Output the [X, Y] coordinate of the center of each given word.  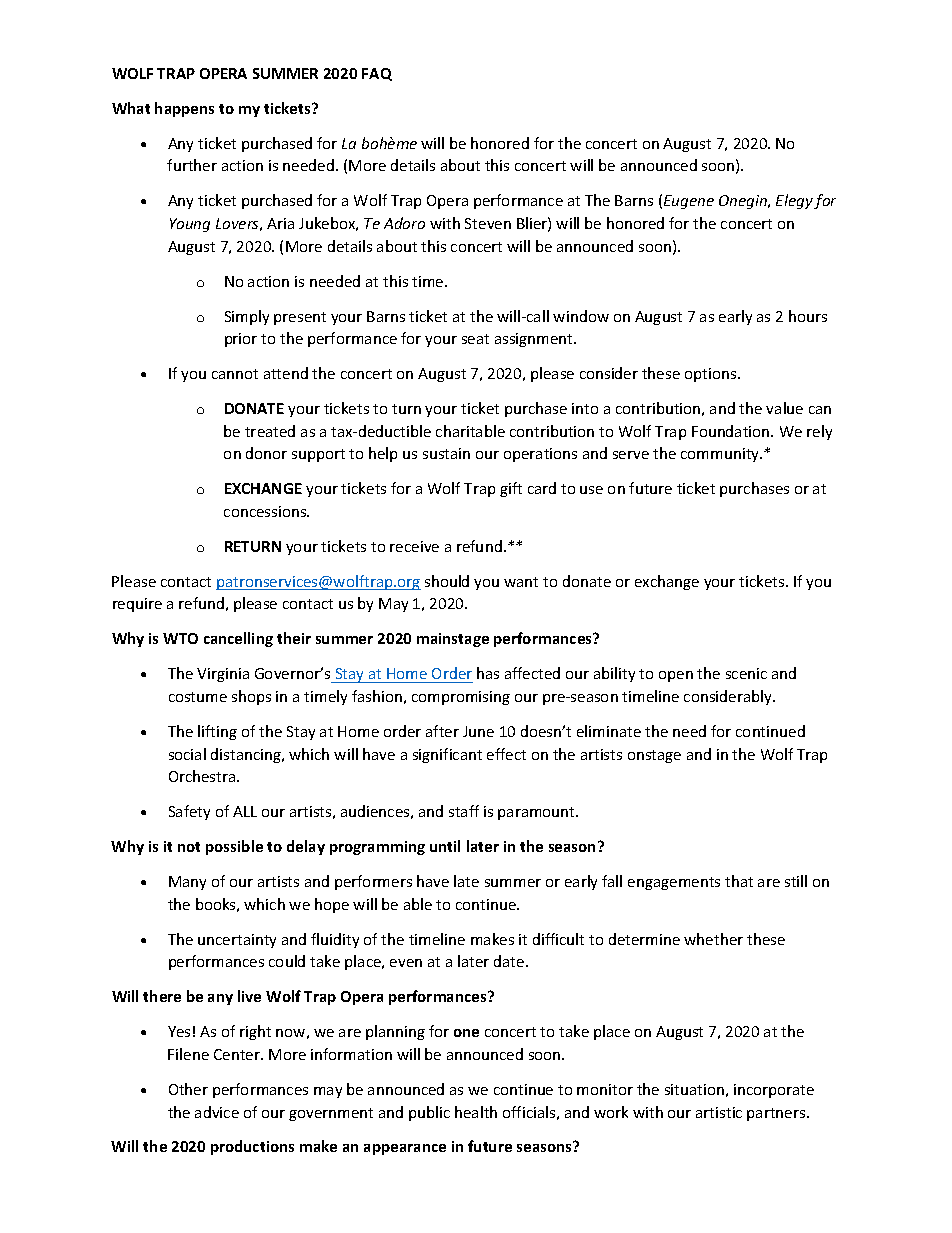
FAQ [377, 74]
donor [266, 453]
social [187, 754]
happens [184, 109]
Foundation [732, 431]
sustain [446, 453]
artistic [719, 1112]
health [476, 1112]
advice [217, 1112]
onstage [654, 756]
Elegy [795, 201]
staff [464, 811]
